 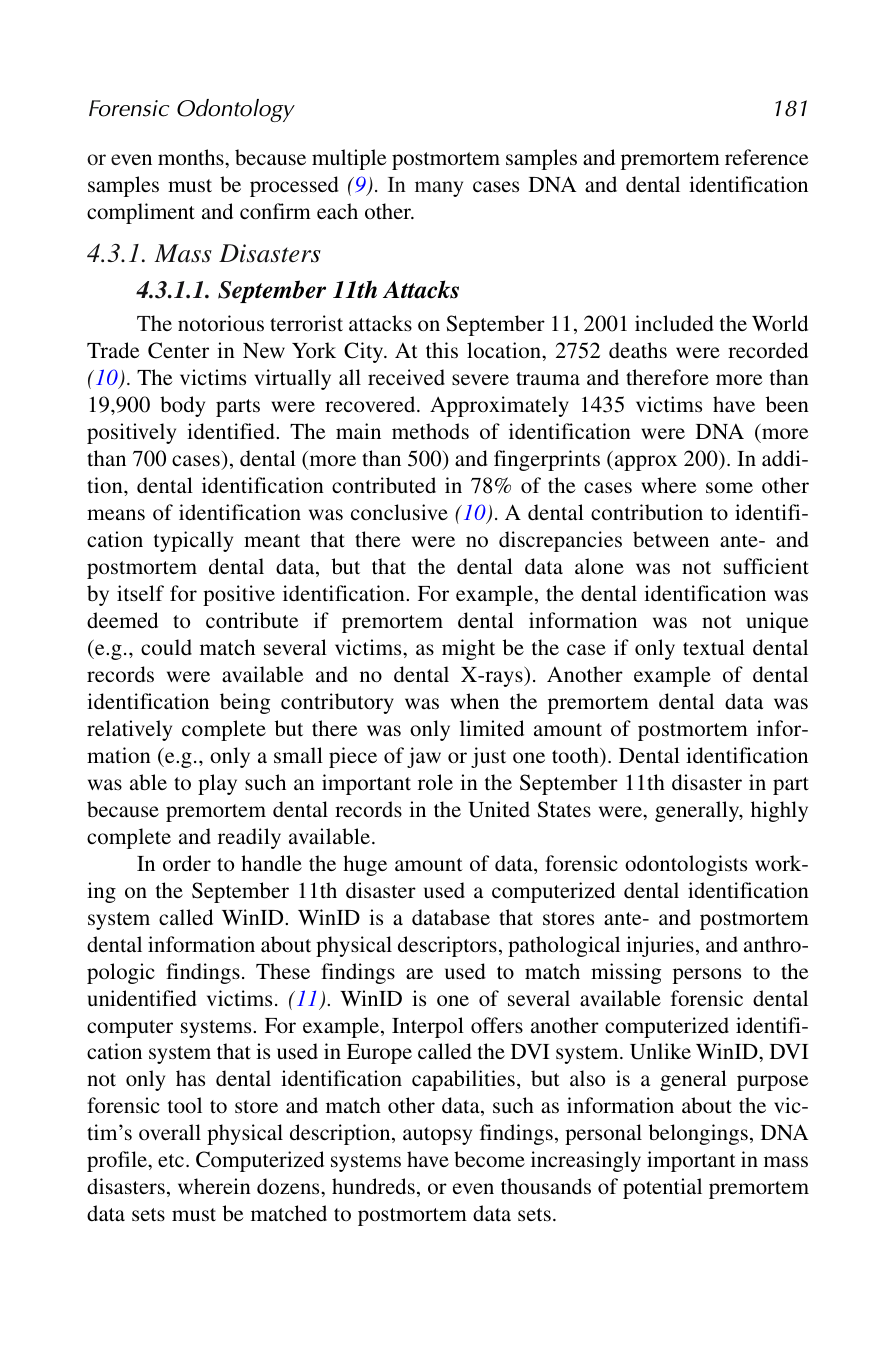 I want to click on etc, so click(x=172, y=1160).
